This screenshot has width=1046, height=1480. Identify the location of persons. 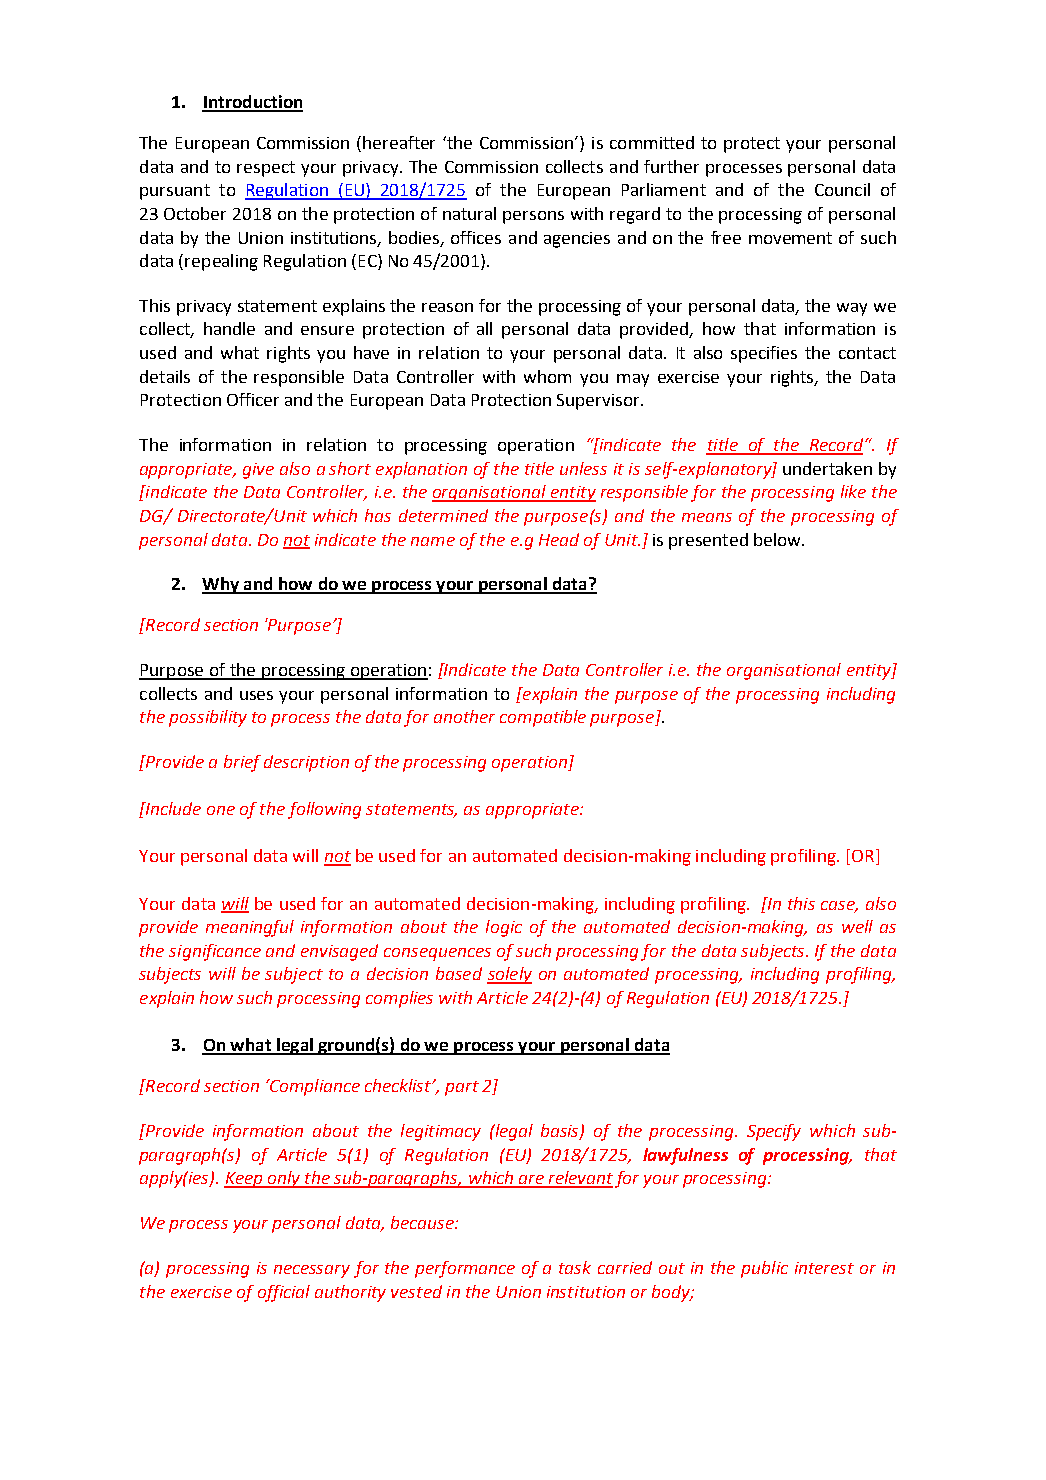
(533, 217).
